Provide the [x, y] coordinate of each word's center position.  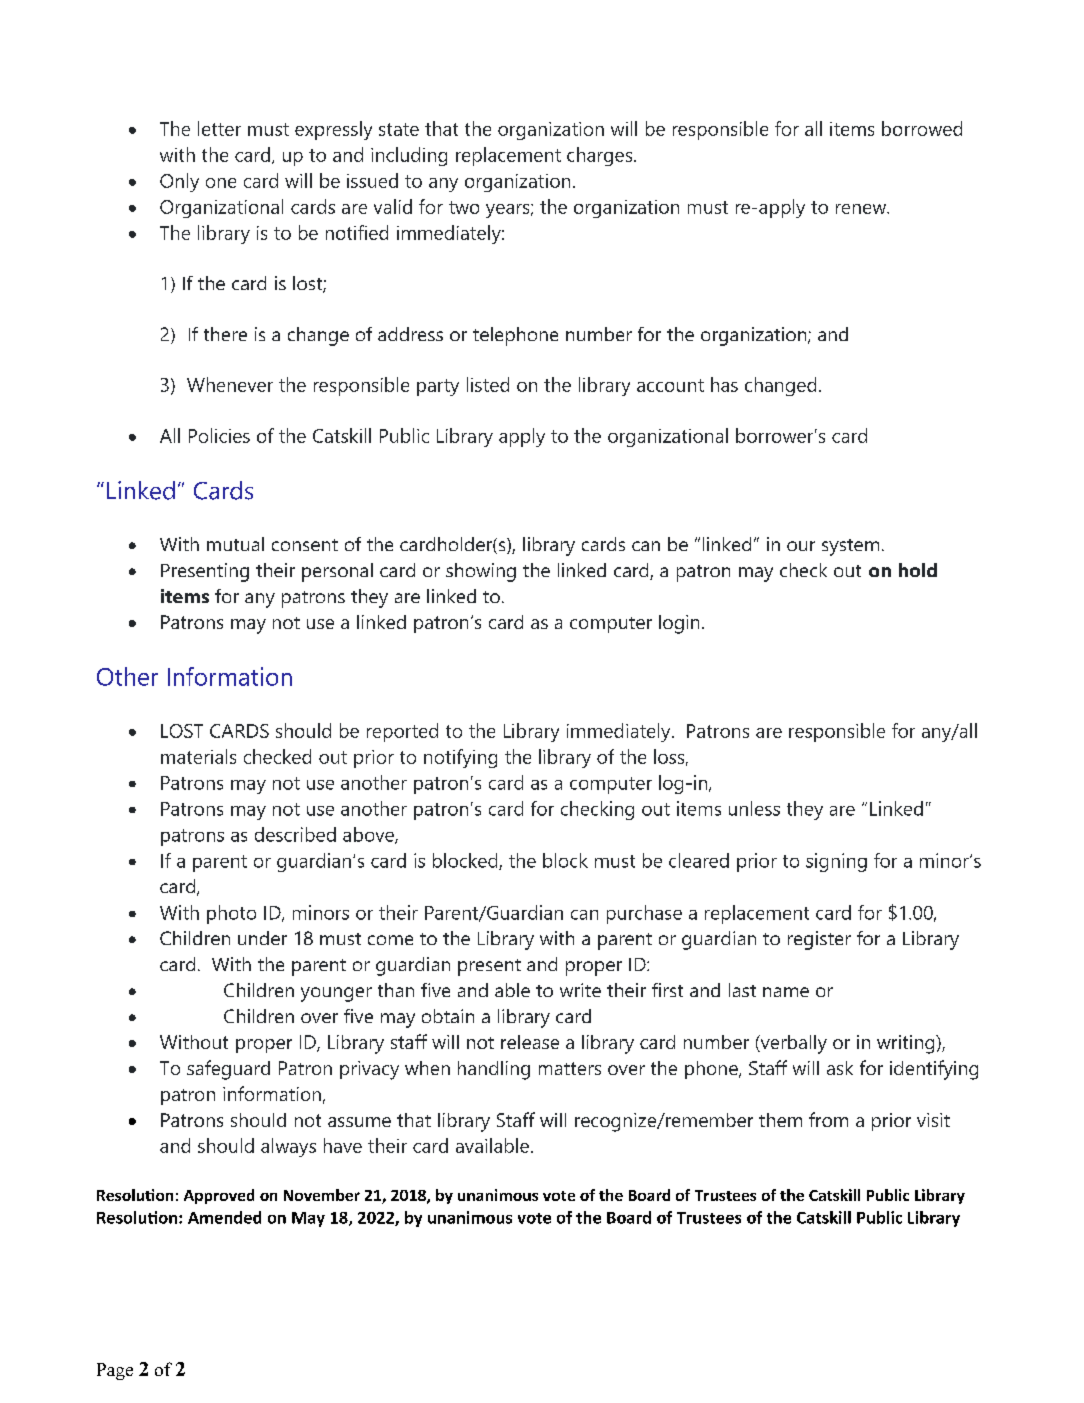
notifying [460, 758]
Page [115, 1371]
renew [862, 209]
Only [179, 182]
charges [601, 156]
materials [198, 756]
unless [754, 808]
